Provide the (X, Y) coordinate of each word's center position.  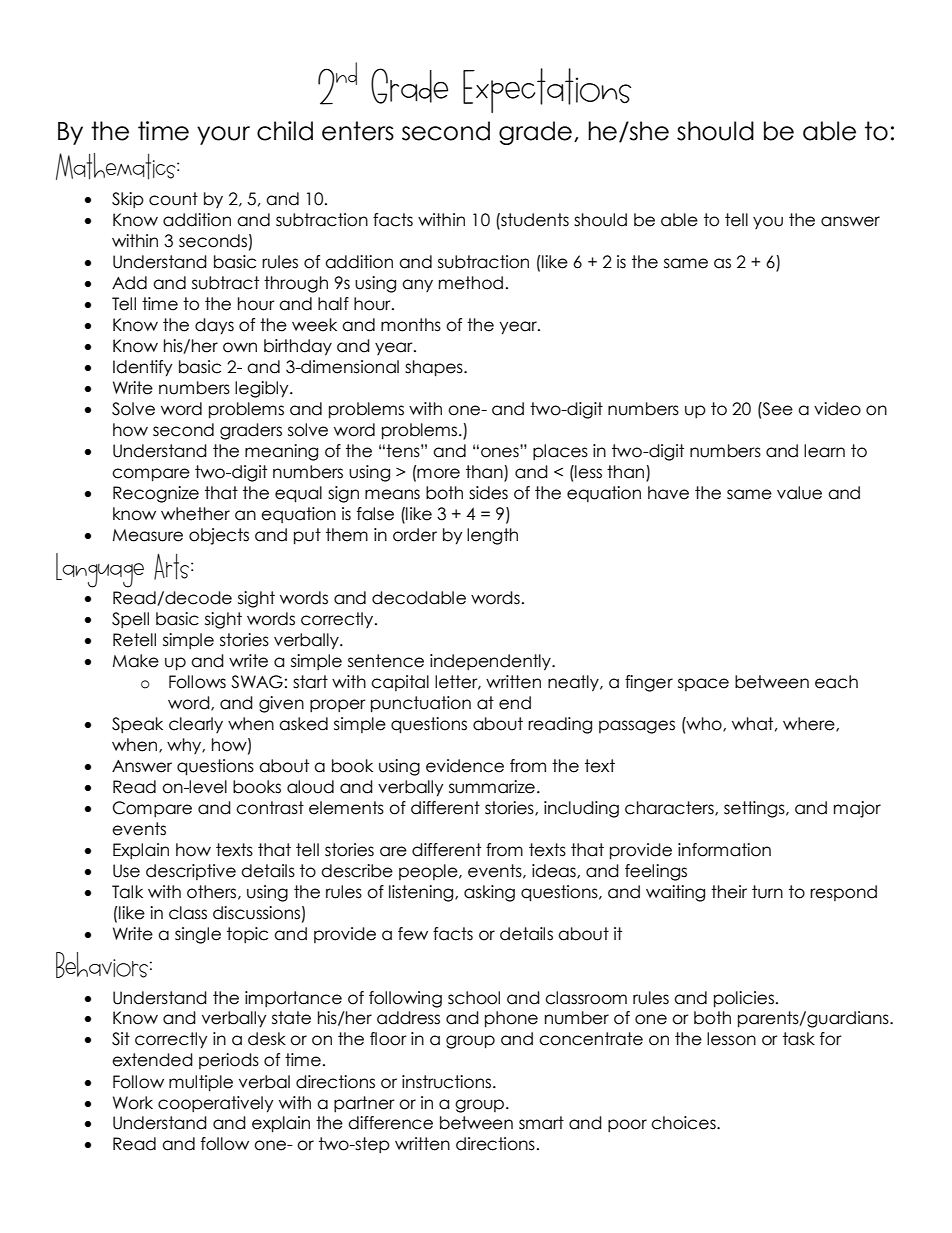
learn (824, 451)
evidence (465, 766)
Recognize (156, 494)
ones (501, 451)
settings (755, 809)
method (471, 283)
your (223, 135)
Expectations (547, 90)
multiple (201, 1083)
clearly (196, 725)
